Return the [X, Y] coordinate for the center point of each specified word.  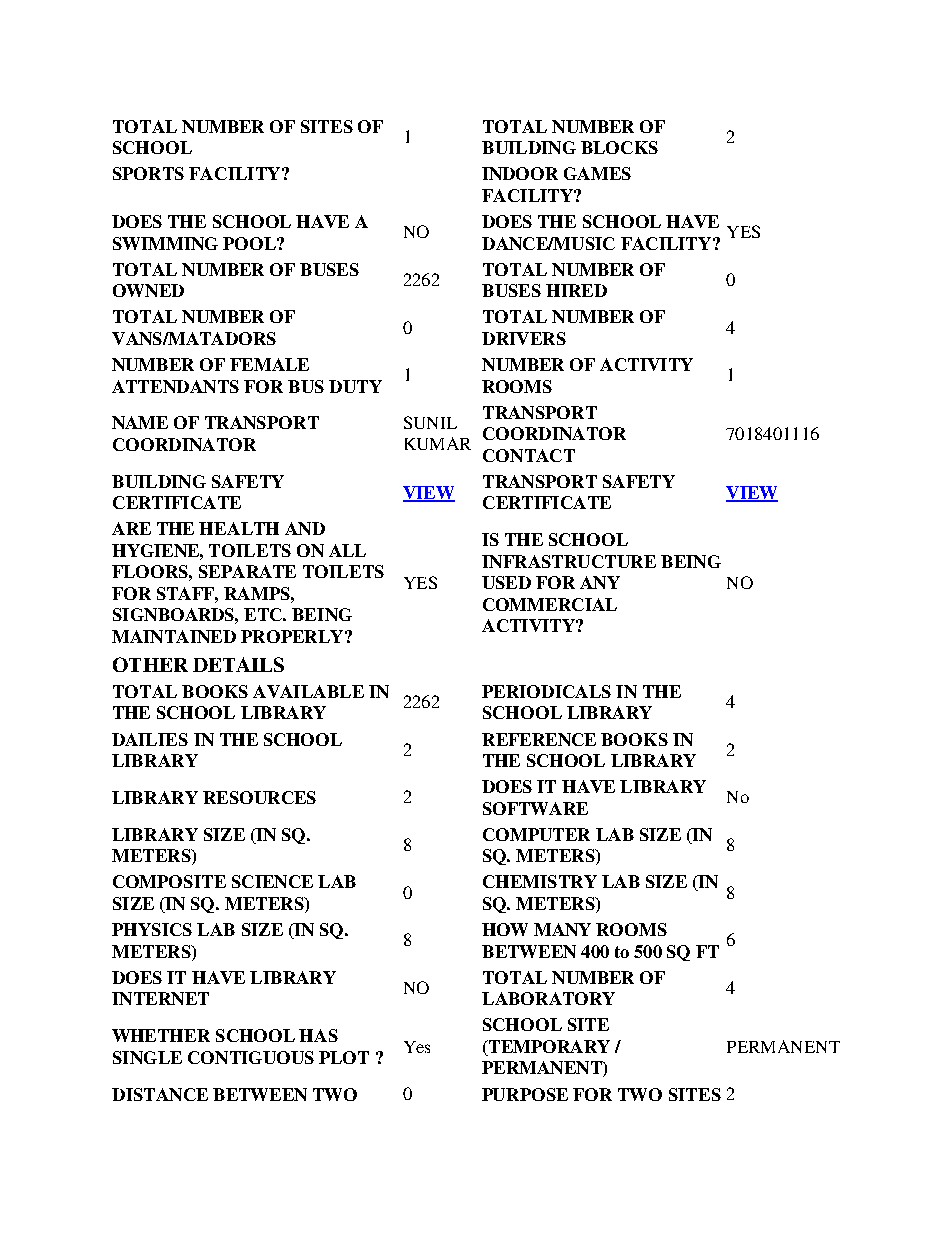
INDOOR [520, 173]
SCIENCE [272, 881]
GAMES [597, 173]
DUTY [355, 386]
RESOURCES [259, 797]
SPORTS [148, 173]
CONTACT [529, 455]
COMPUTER [536, 834]
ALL [347, 550]
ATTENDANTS [175, 386]
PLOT [344, 1057]
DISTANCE [160, 1094]
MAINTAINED [174, 636]
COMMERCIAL [550, 604]
